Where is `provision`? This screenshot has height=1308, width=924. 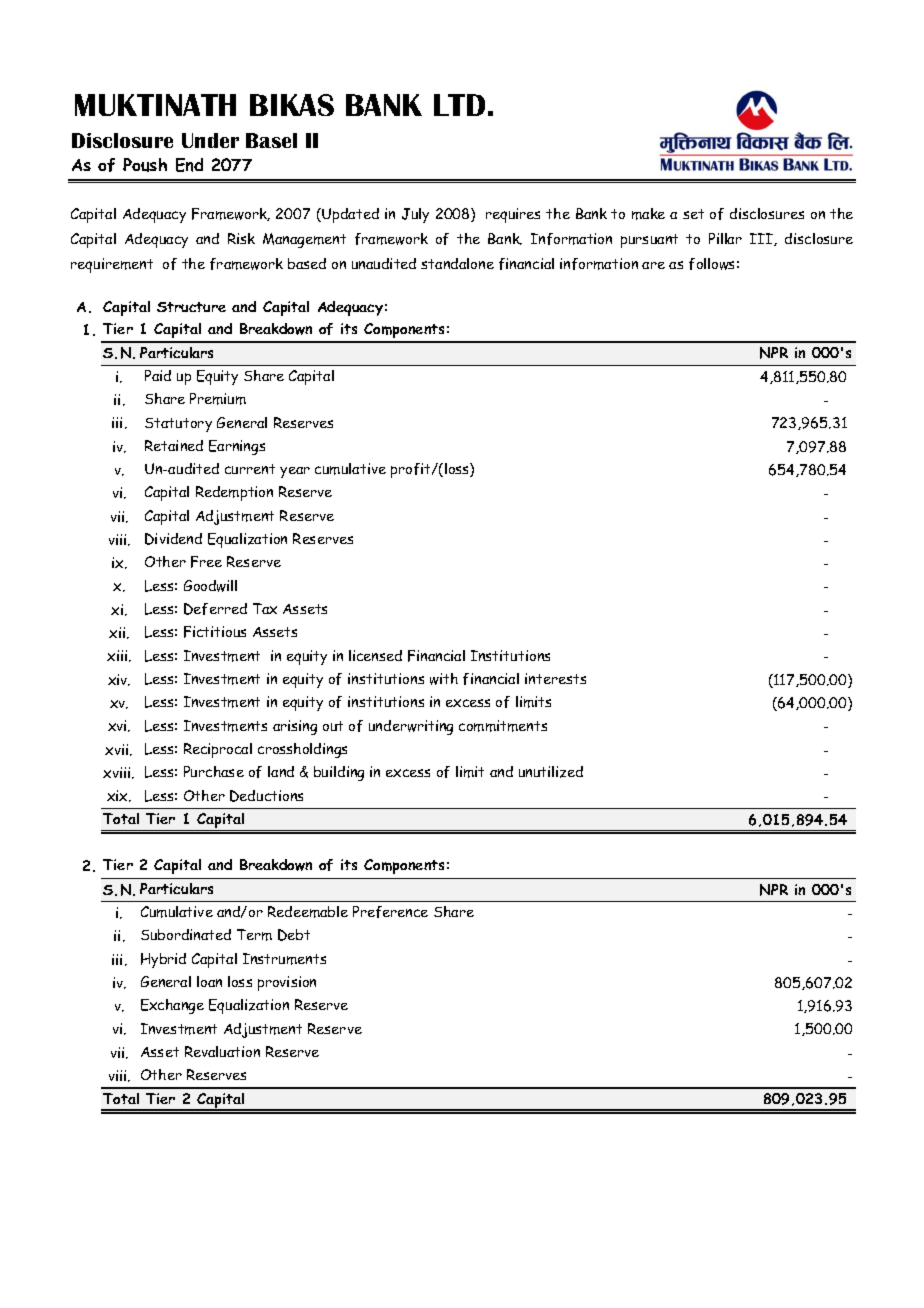
provision is located at coordinates (287, 983).
